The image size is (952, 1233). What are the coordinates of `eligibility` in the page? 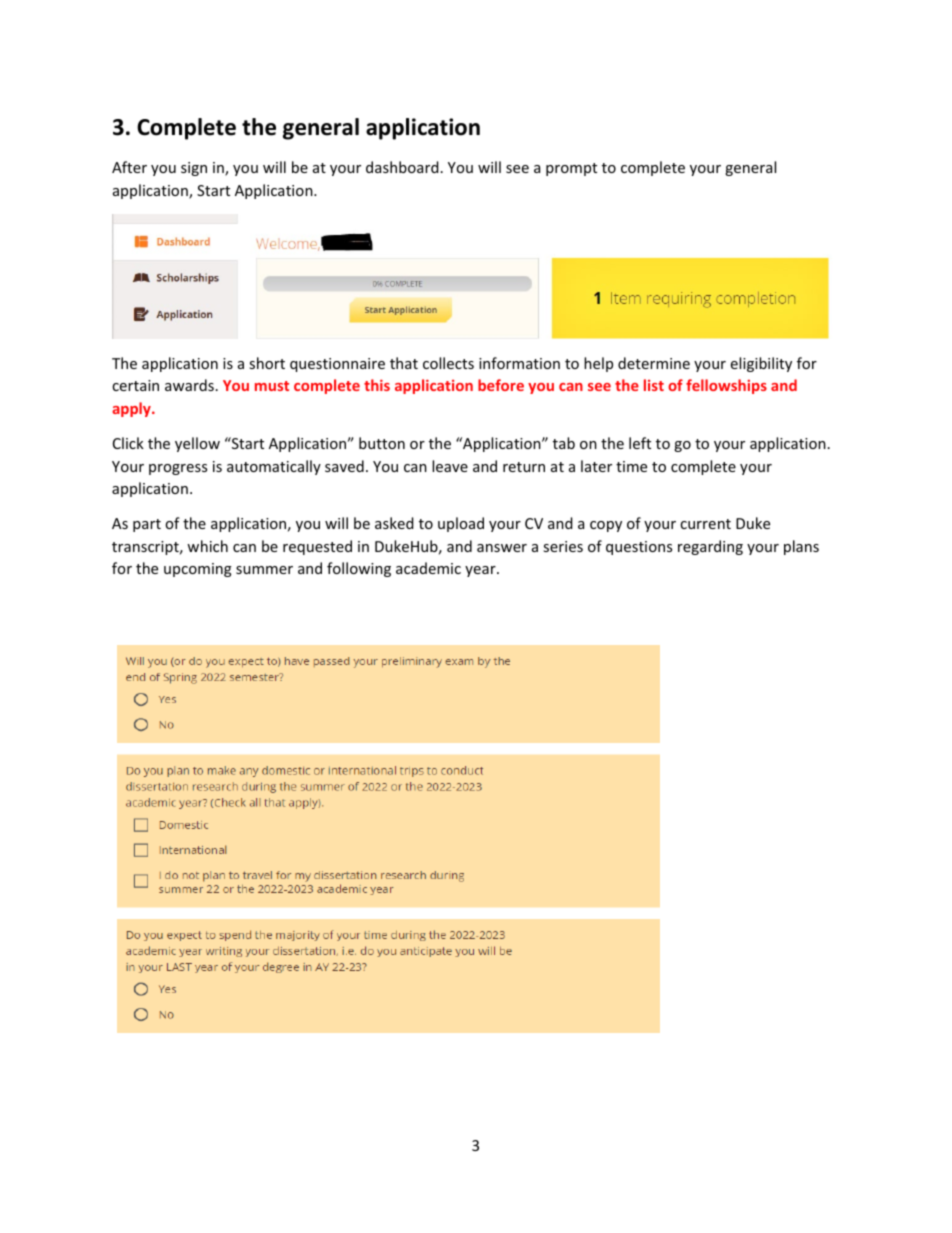 It's located at (761, 364).
